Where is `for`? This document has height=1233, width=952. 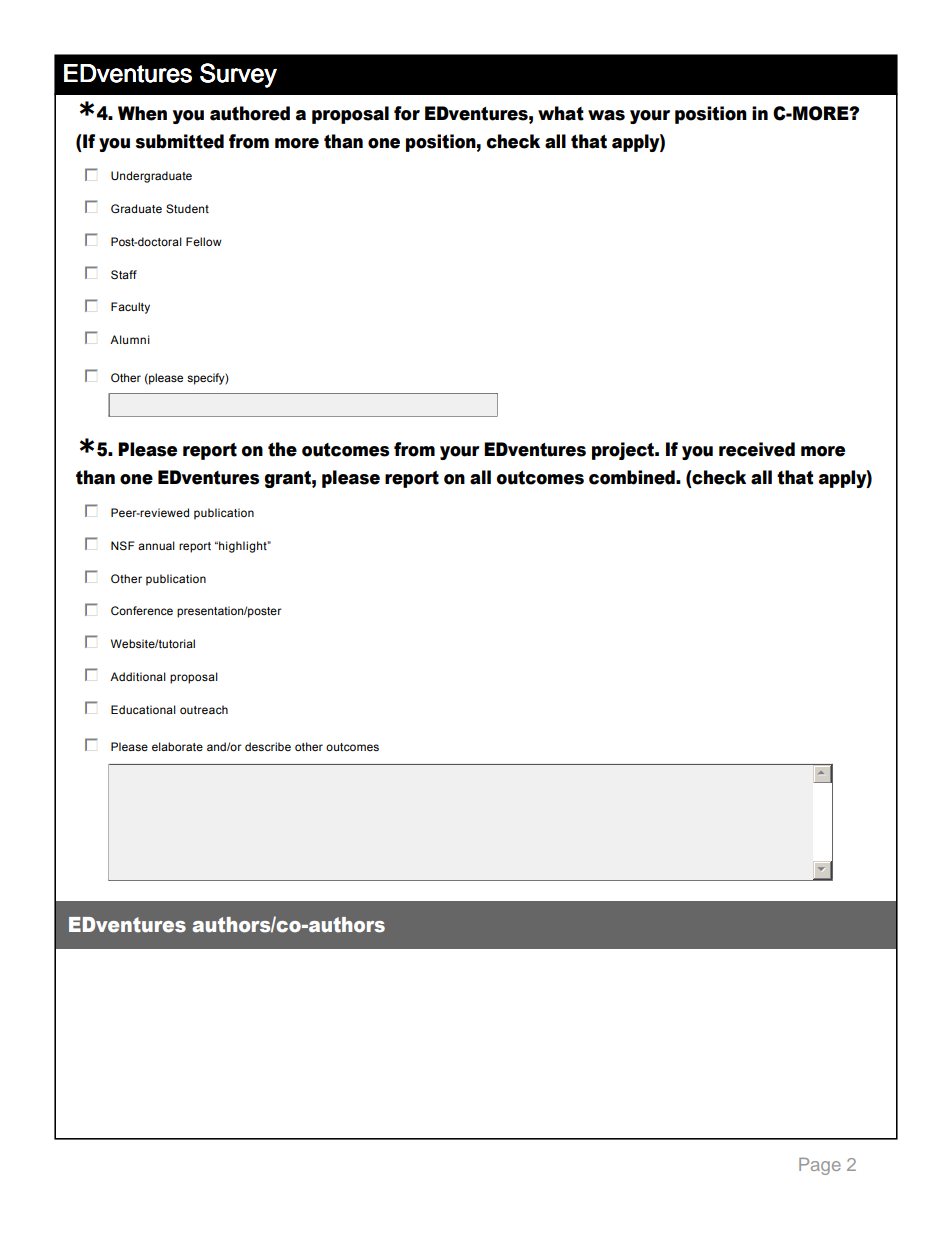 for is located at coordinates (407, 113).
